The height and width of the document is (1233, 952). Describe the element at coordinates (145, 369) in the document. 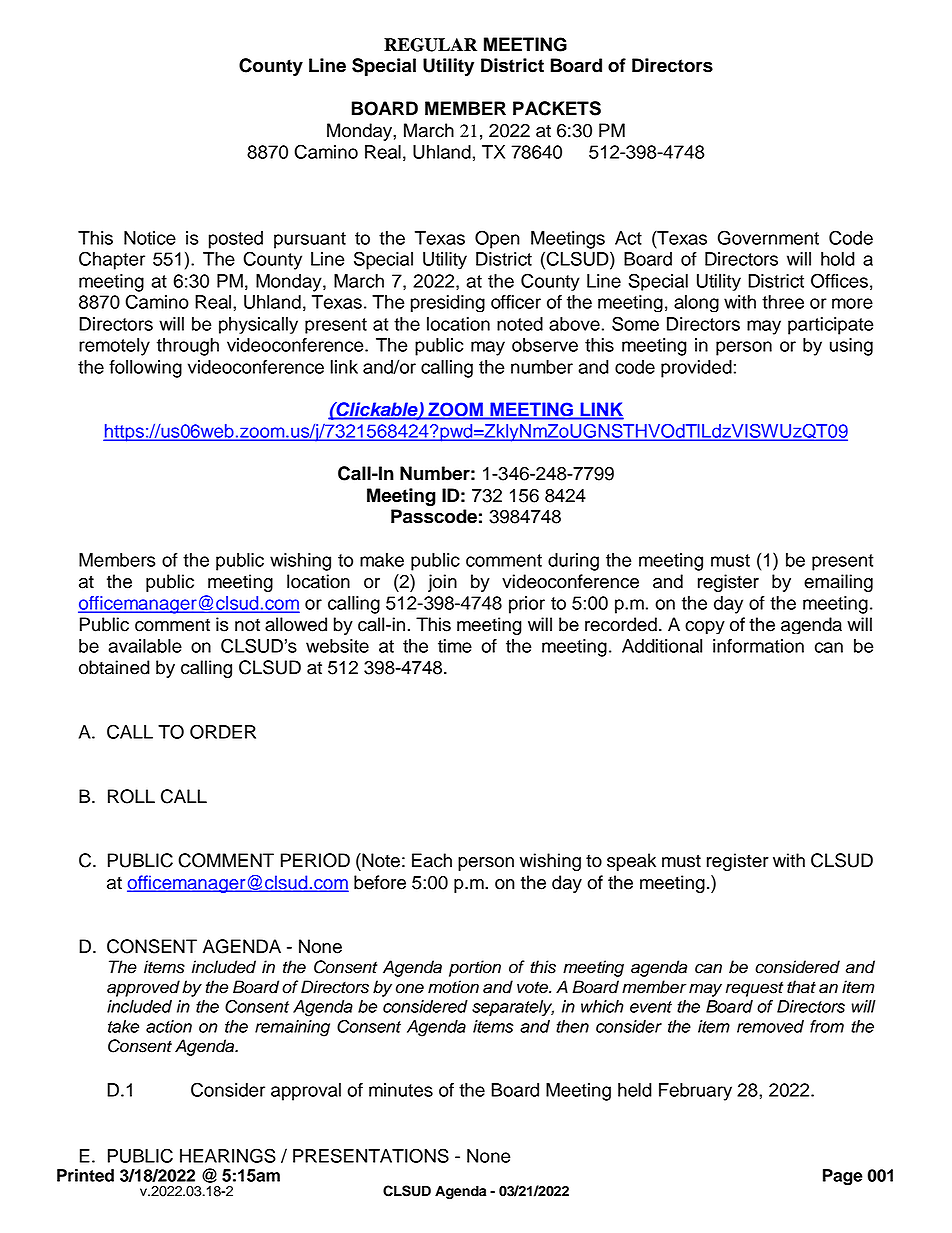

I see `following` at that location.
